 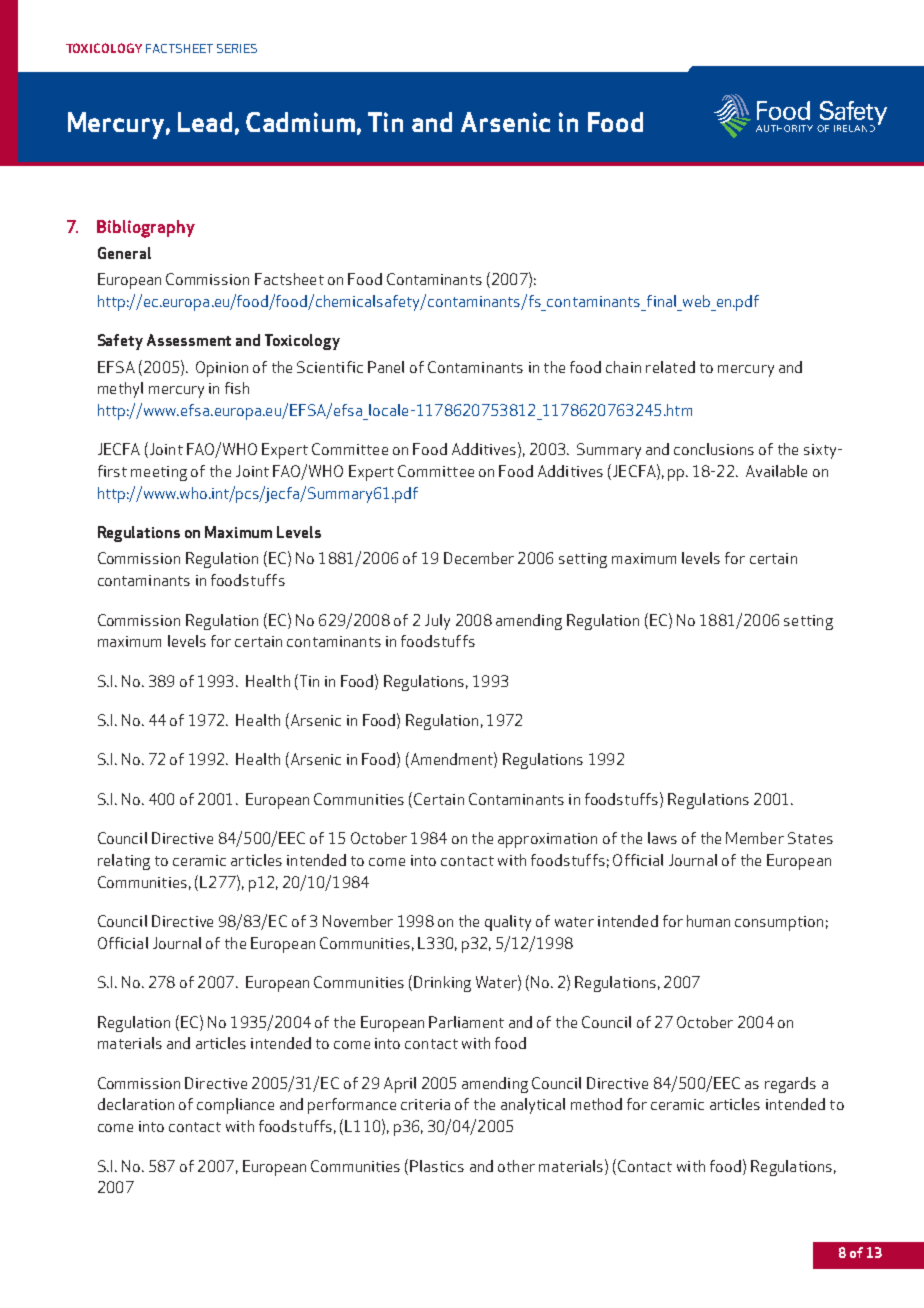 I want to click on December, so click(x=479, y=558).
